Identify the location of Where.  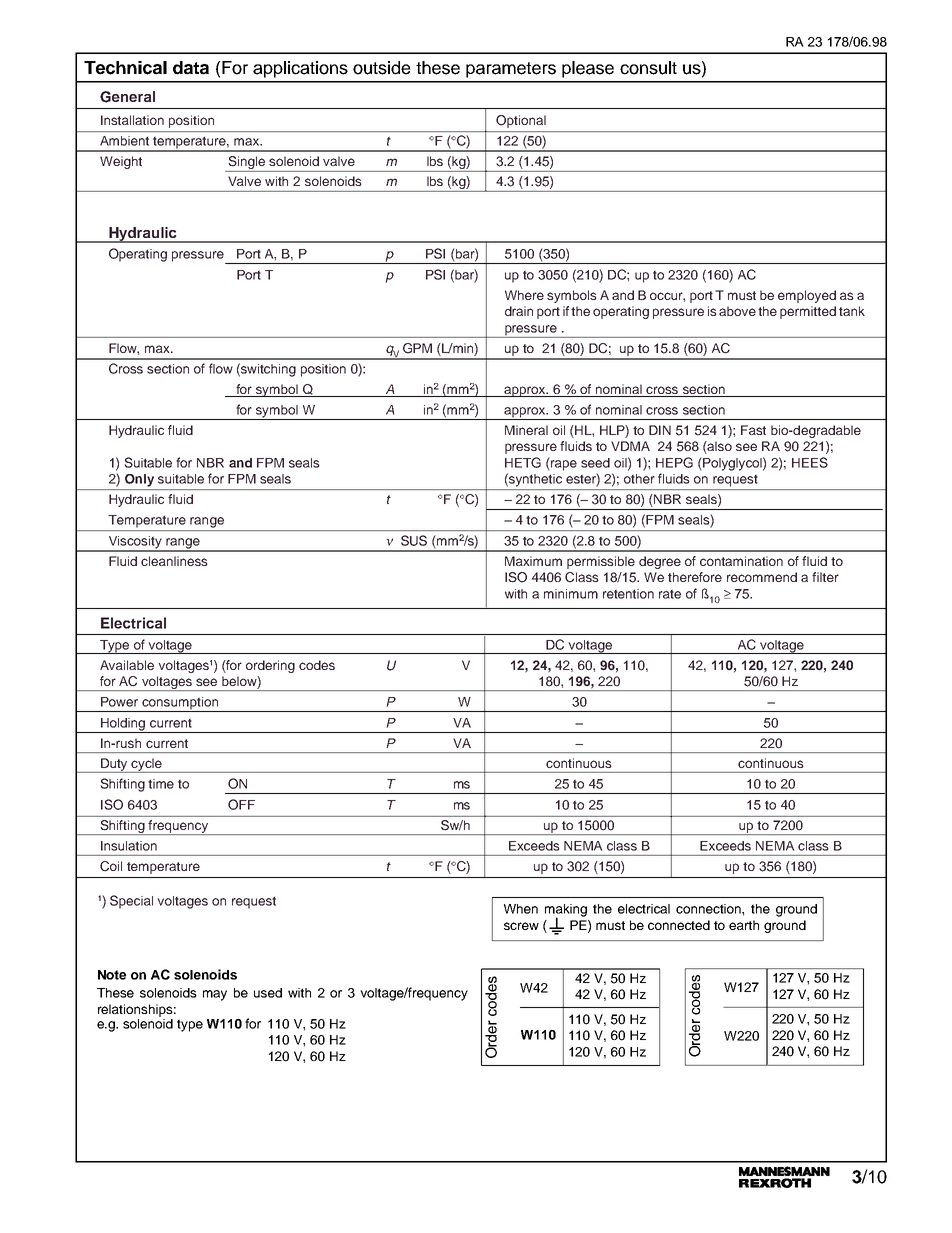
(524, 295).
